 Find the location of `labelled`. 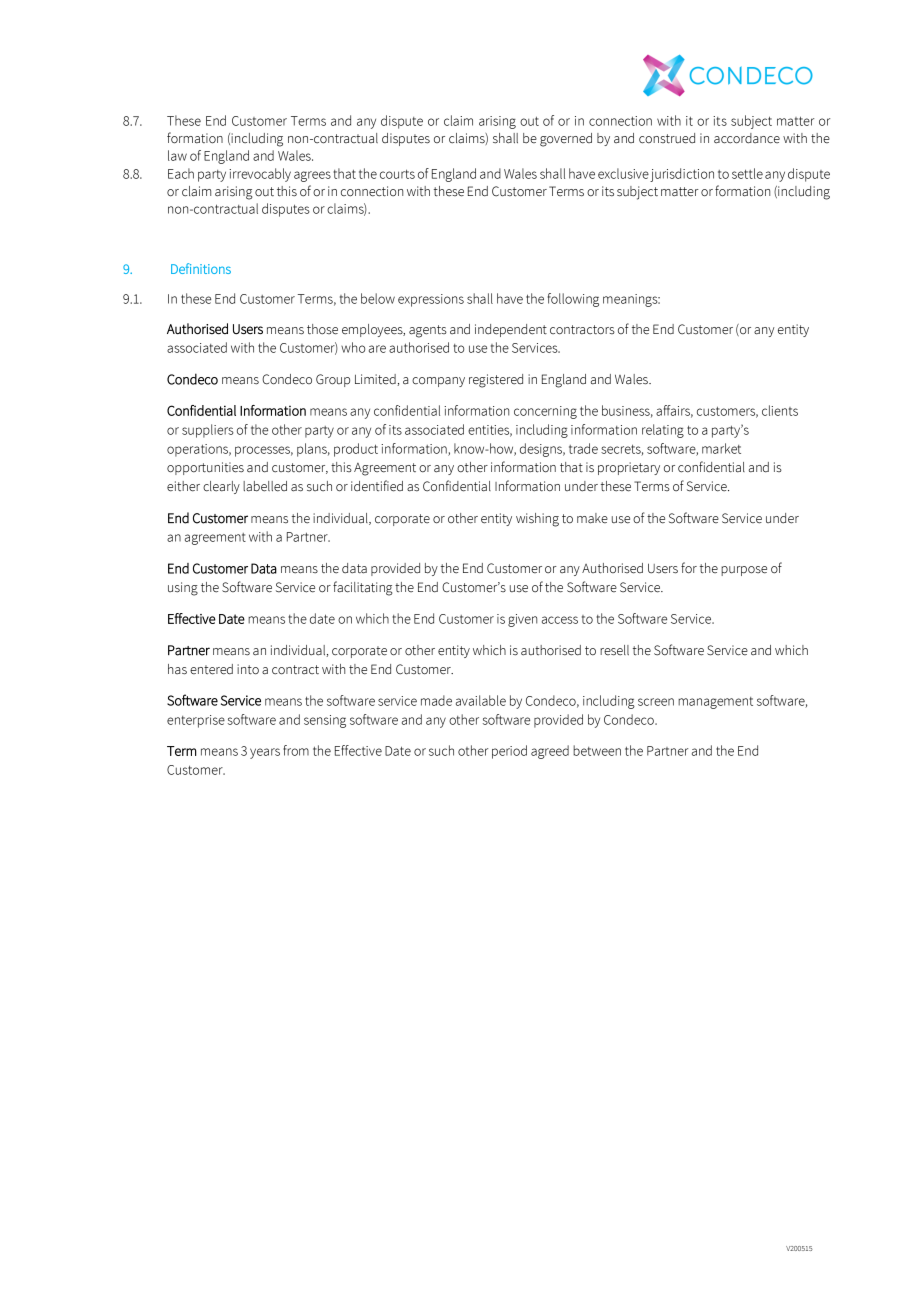

labelled is located at coordinates (265, 486).
